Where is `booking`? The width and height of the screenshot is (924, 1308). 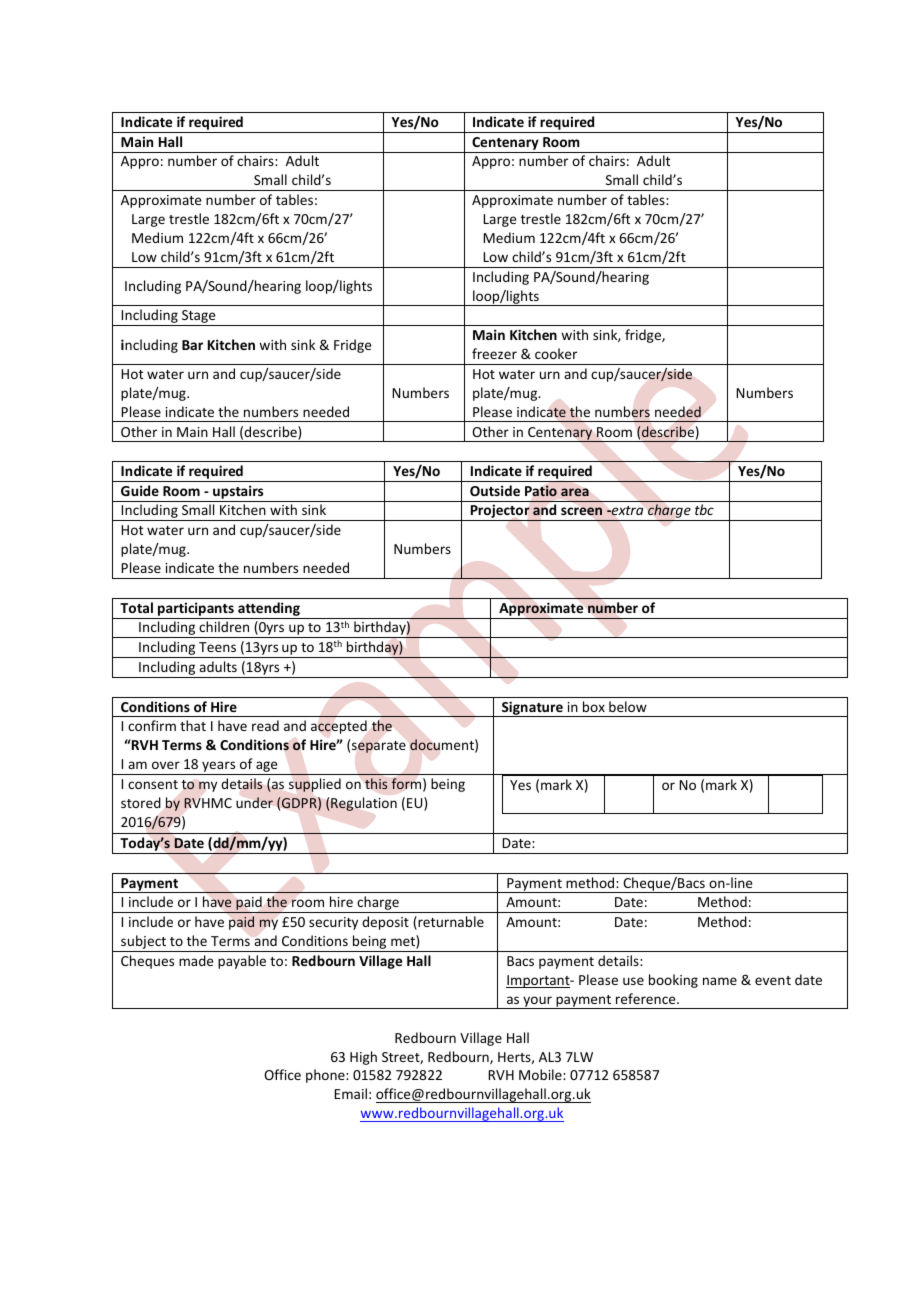 booking is located at coordinates (673, 981).
